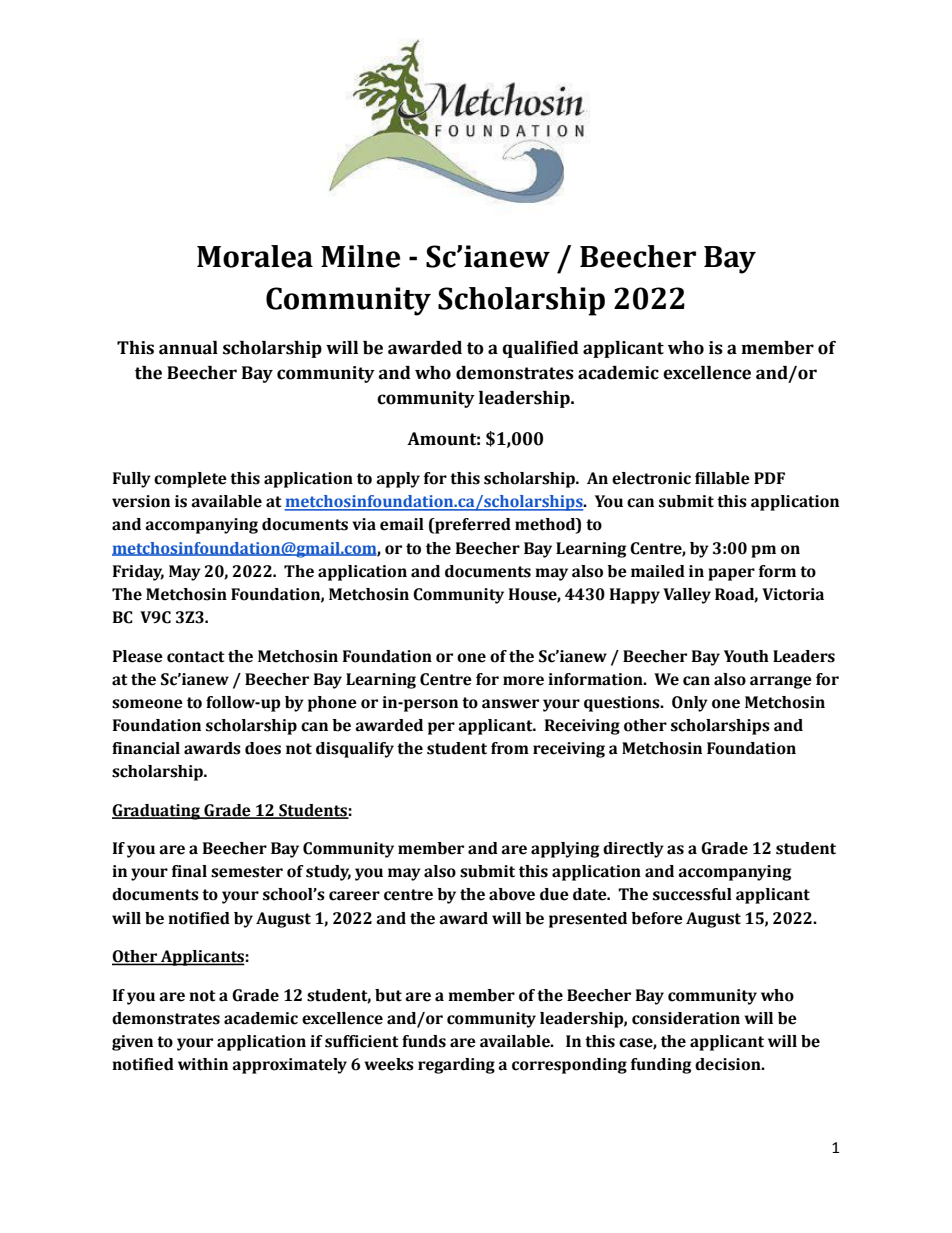  What do you see at coordinates (540, 349) in the screenshot?
I see `qualified` at bounding box center [540, 349].
